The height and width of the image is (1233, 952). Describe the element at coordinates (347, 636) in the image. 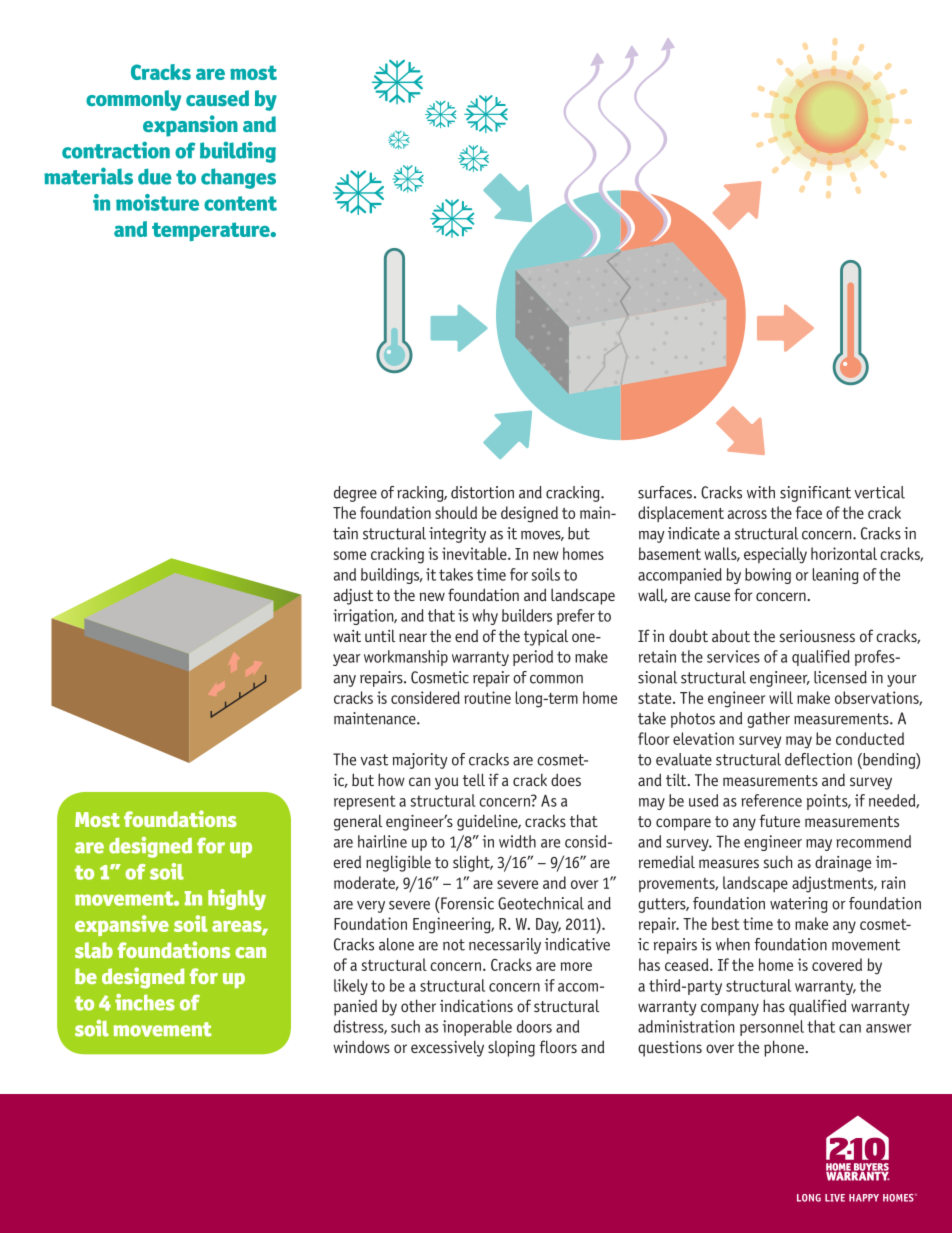

I see `wait` at that location.
